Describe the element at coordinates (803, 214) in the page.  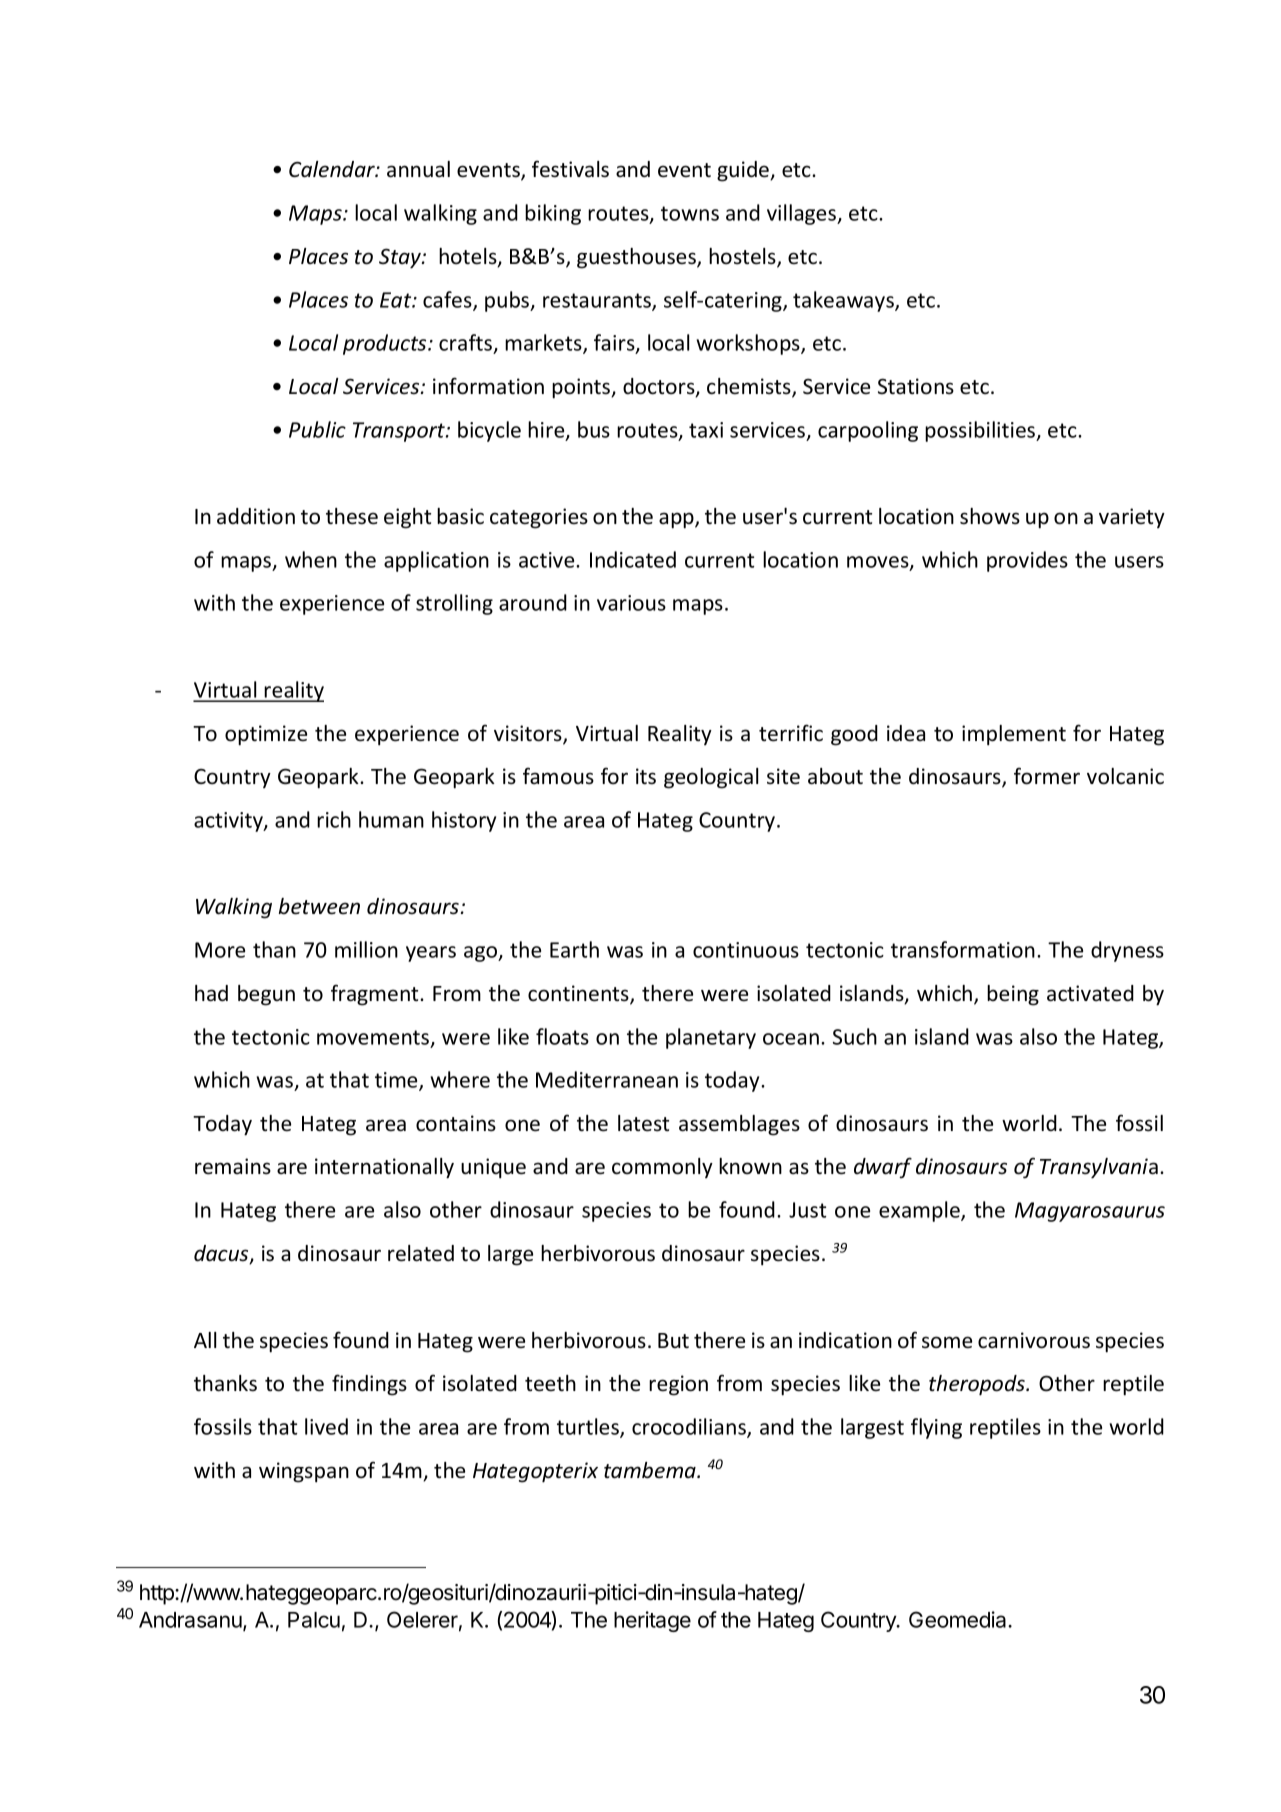
I see `villages` at that location.
